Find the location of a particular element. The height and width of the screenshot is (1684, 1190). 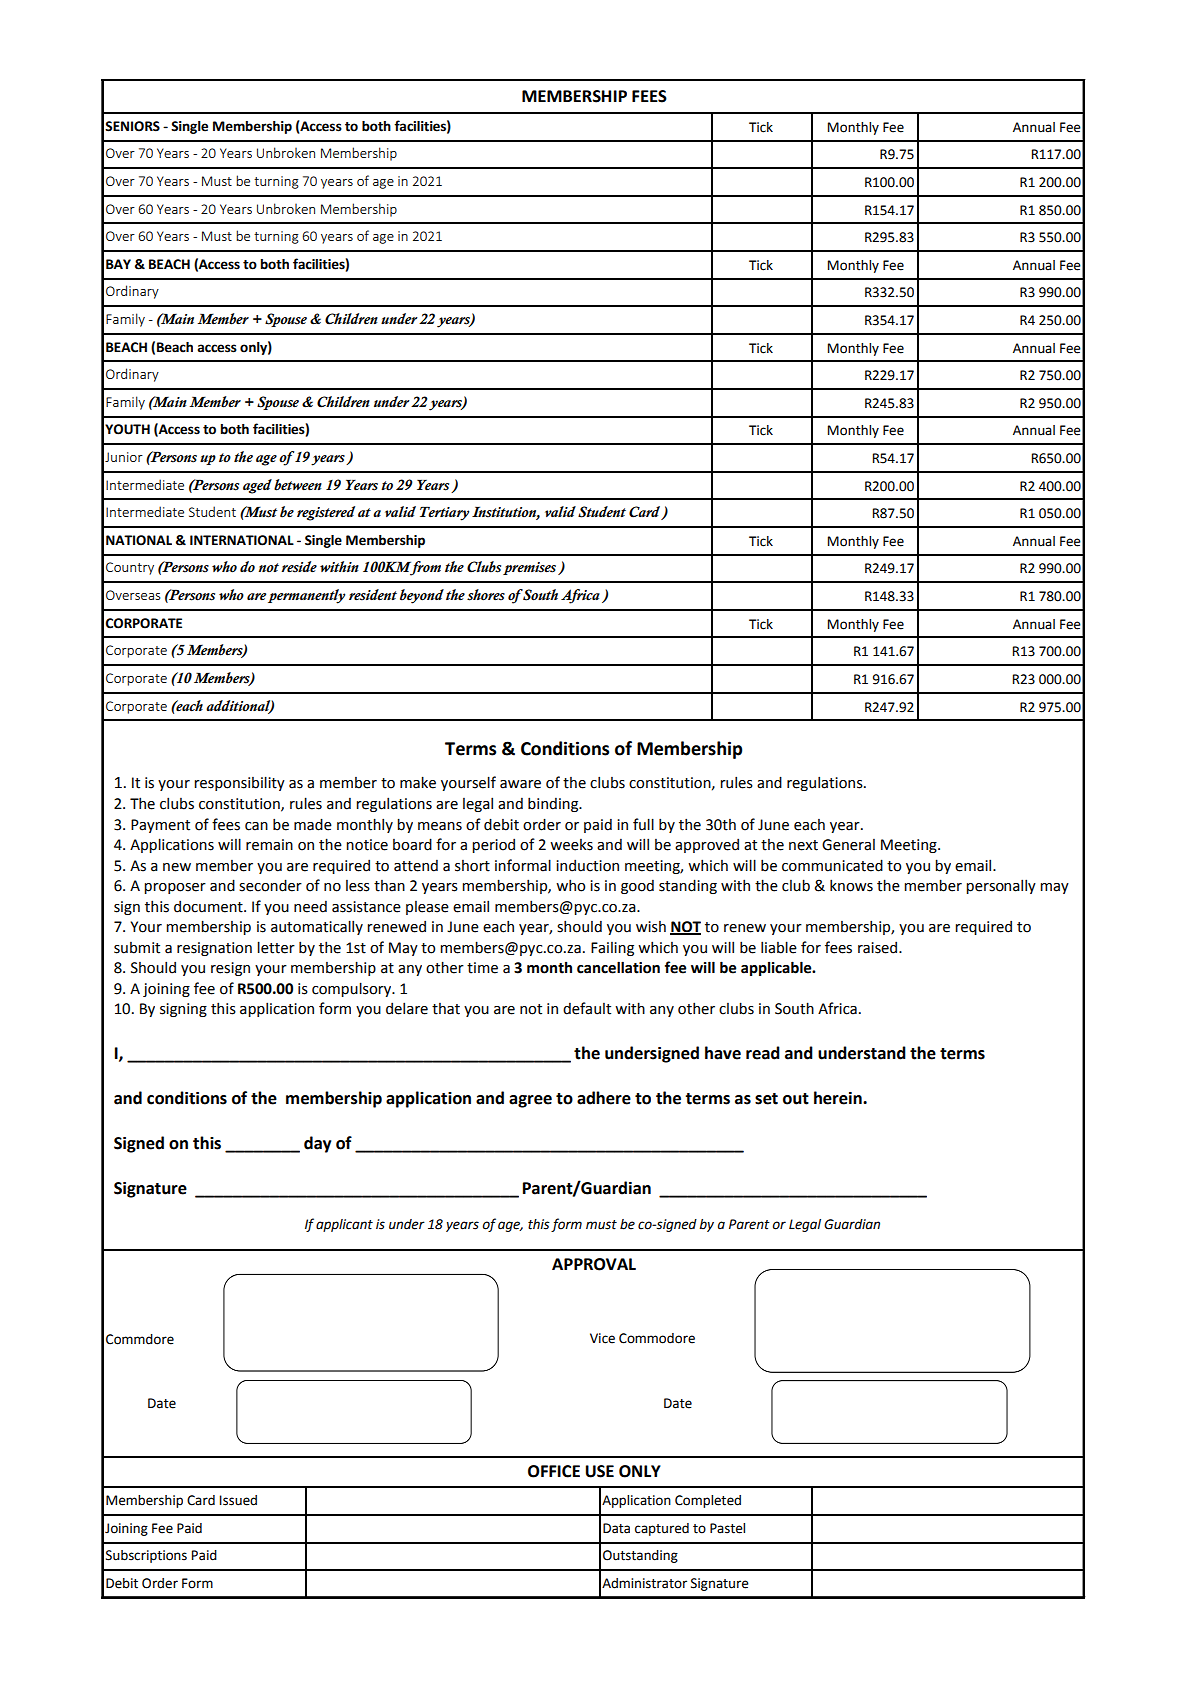

SENIORS is located at coordinates (132, 126).
